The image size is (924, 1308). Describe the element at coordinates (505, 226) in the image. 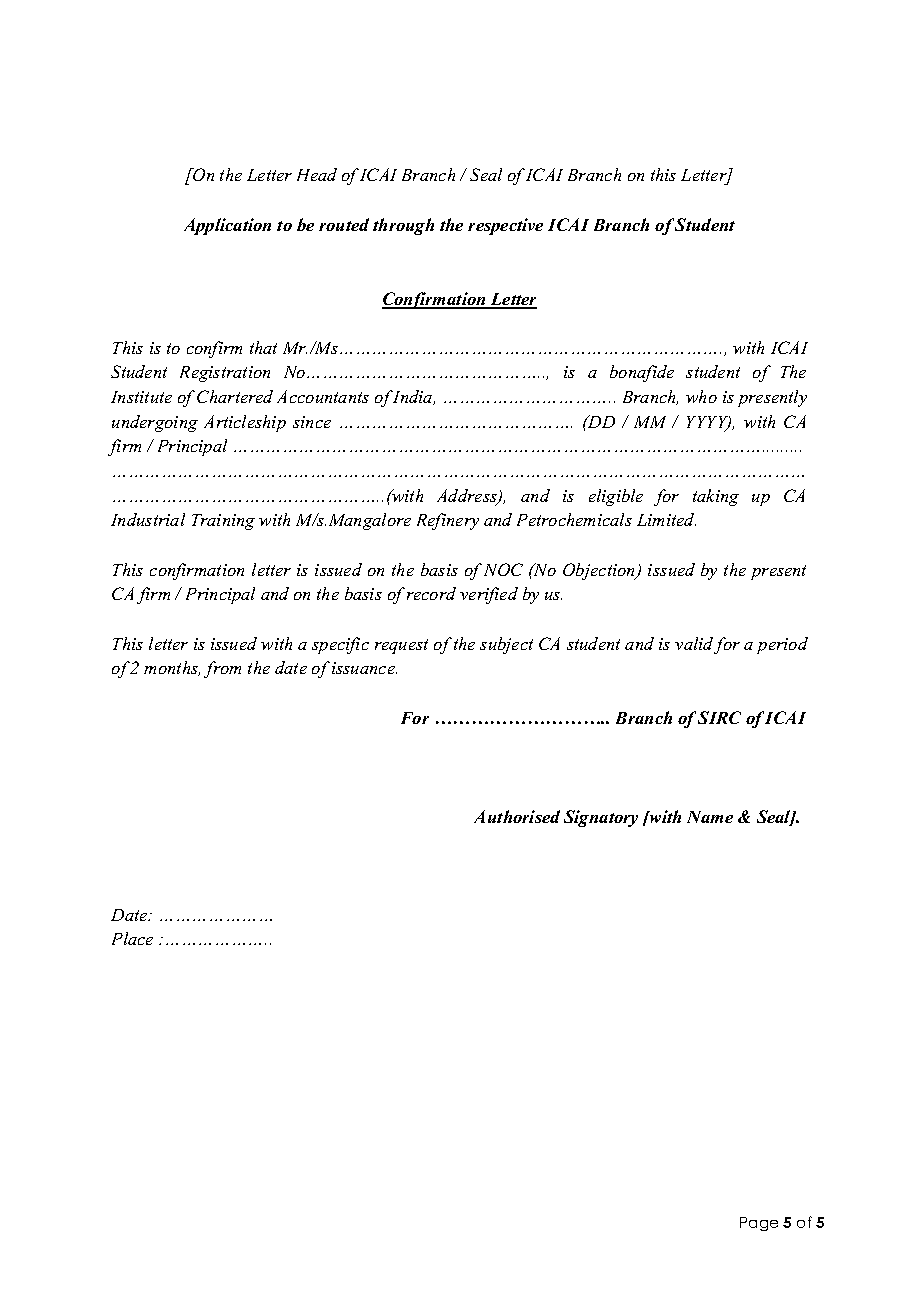

I see `respective` at that location.
